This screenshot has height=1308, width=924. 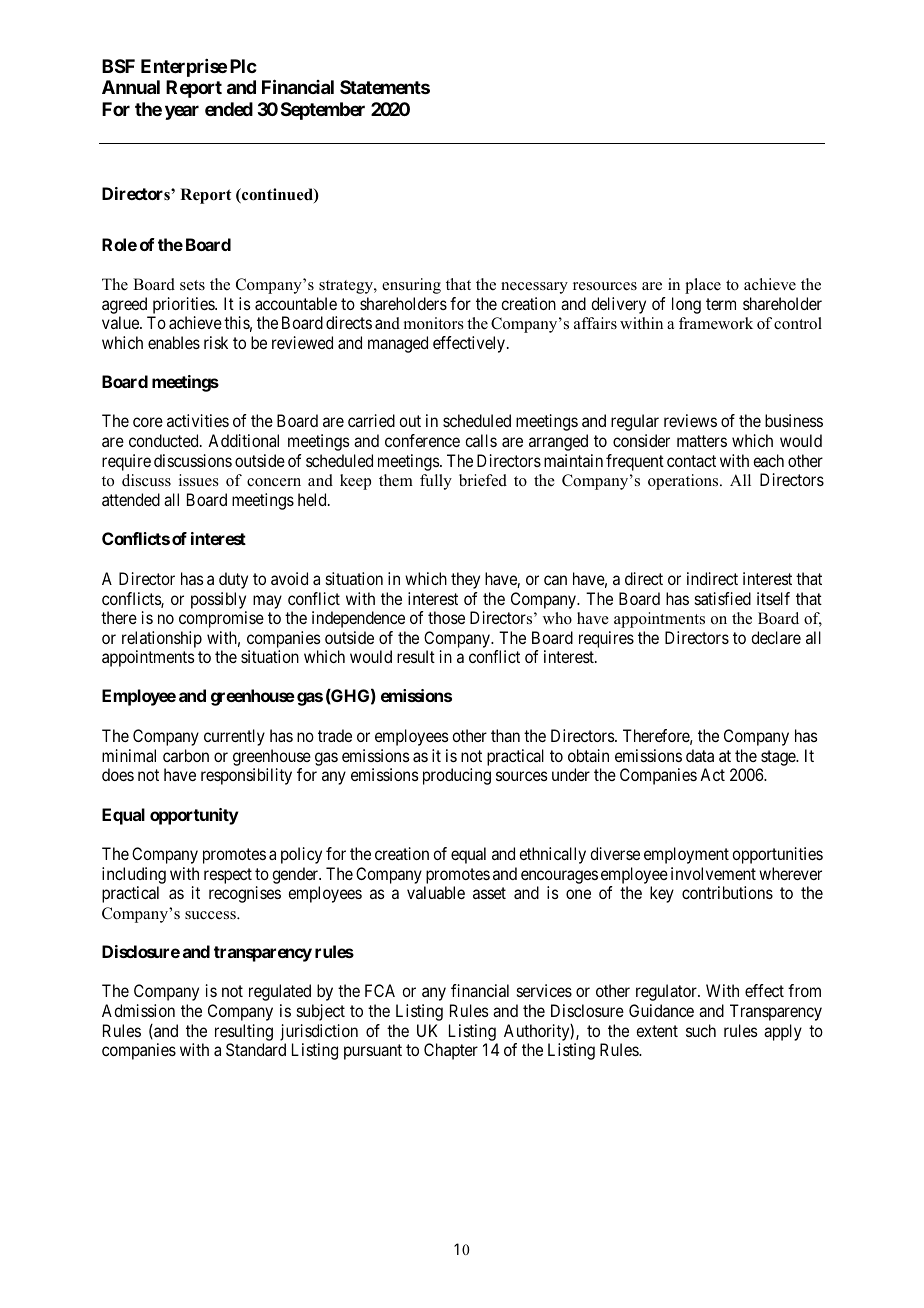 I want to click on such, so click(x=701, y=1030).
